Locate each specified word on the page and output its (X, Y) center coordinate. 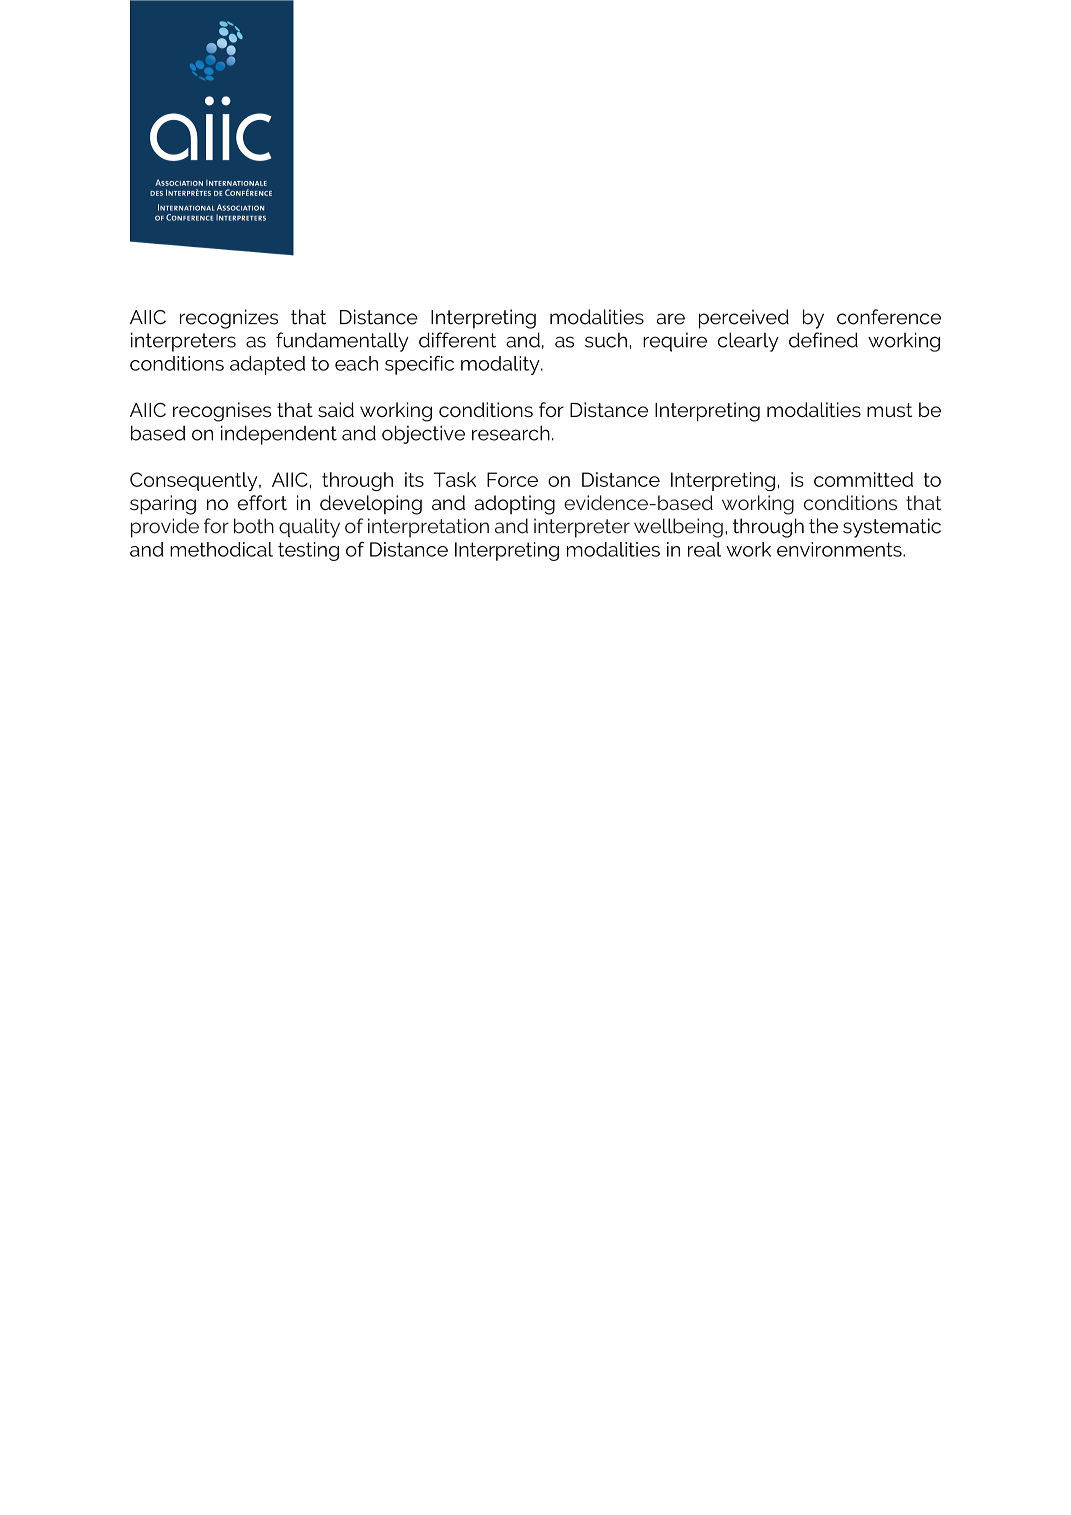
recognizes (229, 319)
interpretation (428, 528)
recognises (222, 412)
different (457, 340)
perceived (744, 319)
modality (501, 365)
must (889, 410)
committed (863, 479)
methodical (221, 549)
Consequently (195, 481)
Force (512, 479)
